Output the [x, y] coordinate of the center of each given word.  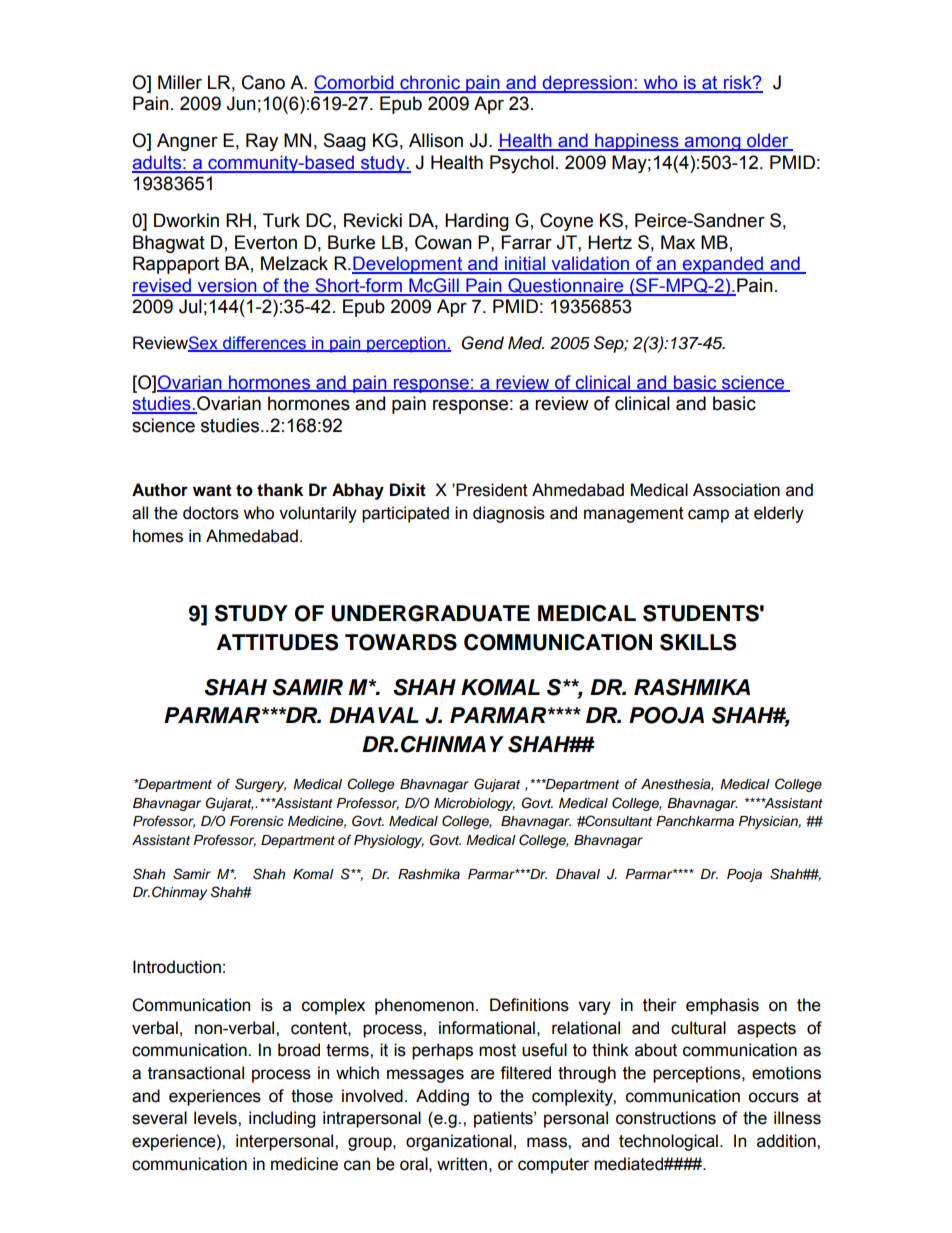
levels [216, 1118]
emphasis [722, 1006]
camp [708, 516]
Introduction [177, 967]
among [713, 144]
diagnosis [509, 514]
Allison [436, 140]
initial [524, 264]
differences [264, 344]
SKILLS [698, 642]
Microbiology [474, 804]
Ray [262, 142]
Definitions [529, 1005]
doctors [211, 513]
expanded [722, 265]
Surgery [260, 785]
